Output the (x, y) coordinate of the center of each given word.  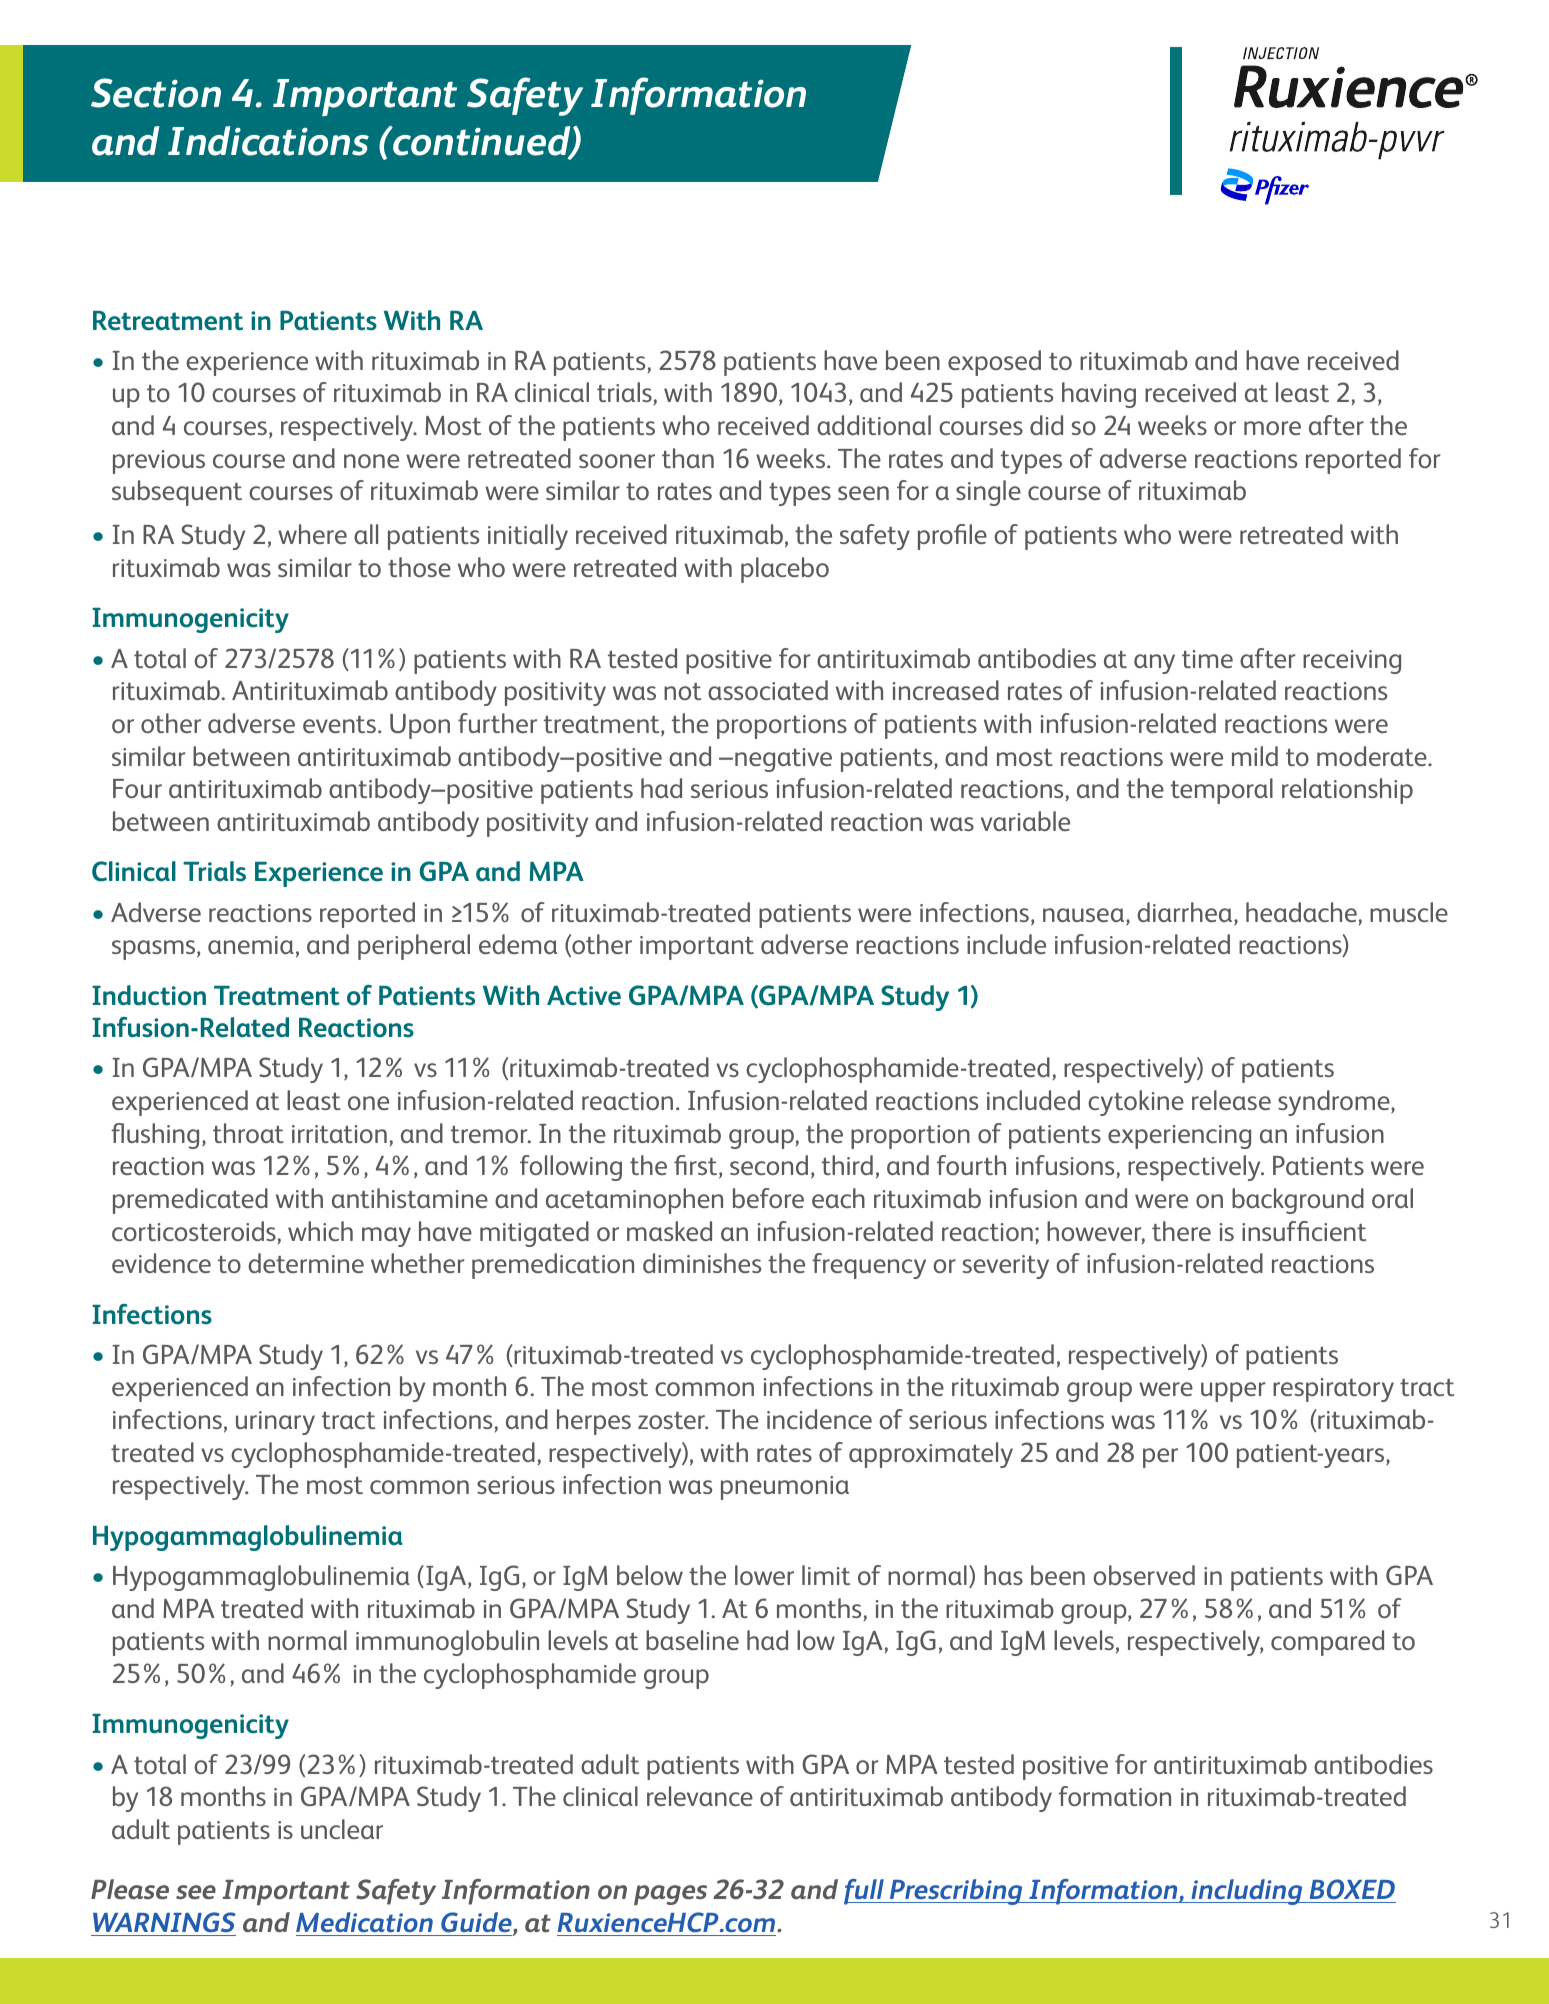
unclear (342, 1829)
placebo (785, 570)
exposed (994, 363)
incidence (819, 1419)
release (1231, 1100)
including (1247, 1892)
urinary (275, 1423)
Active (584, 996)
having (1099, 395)
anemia (251, 945)
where (312, 534)
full (865, 1892)
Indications (268, 141)
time (1207, 659)
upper (1233, 1392)
